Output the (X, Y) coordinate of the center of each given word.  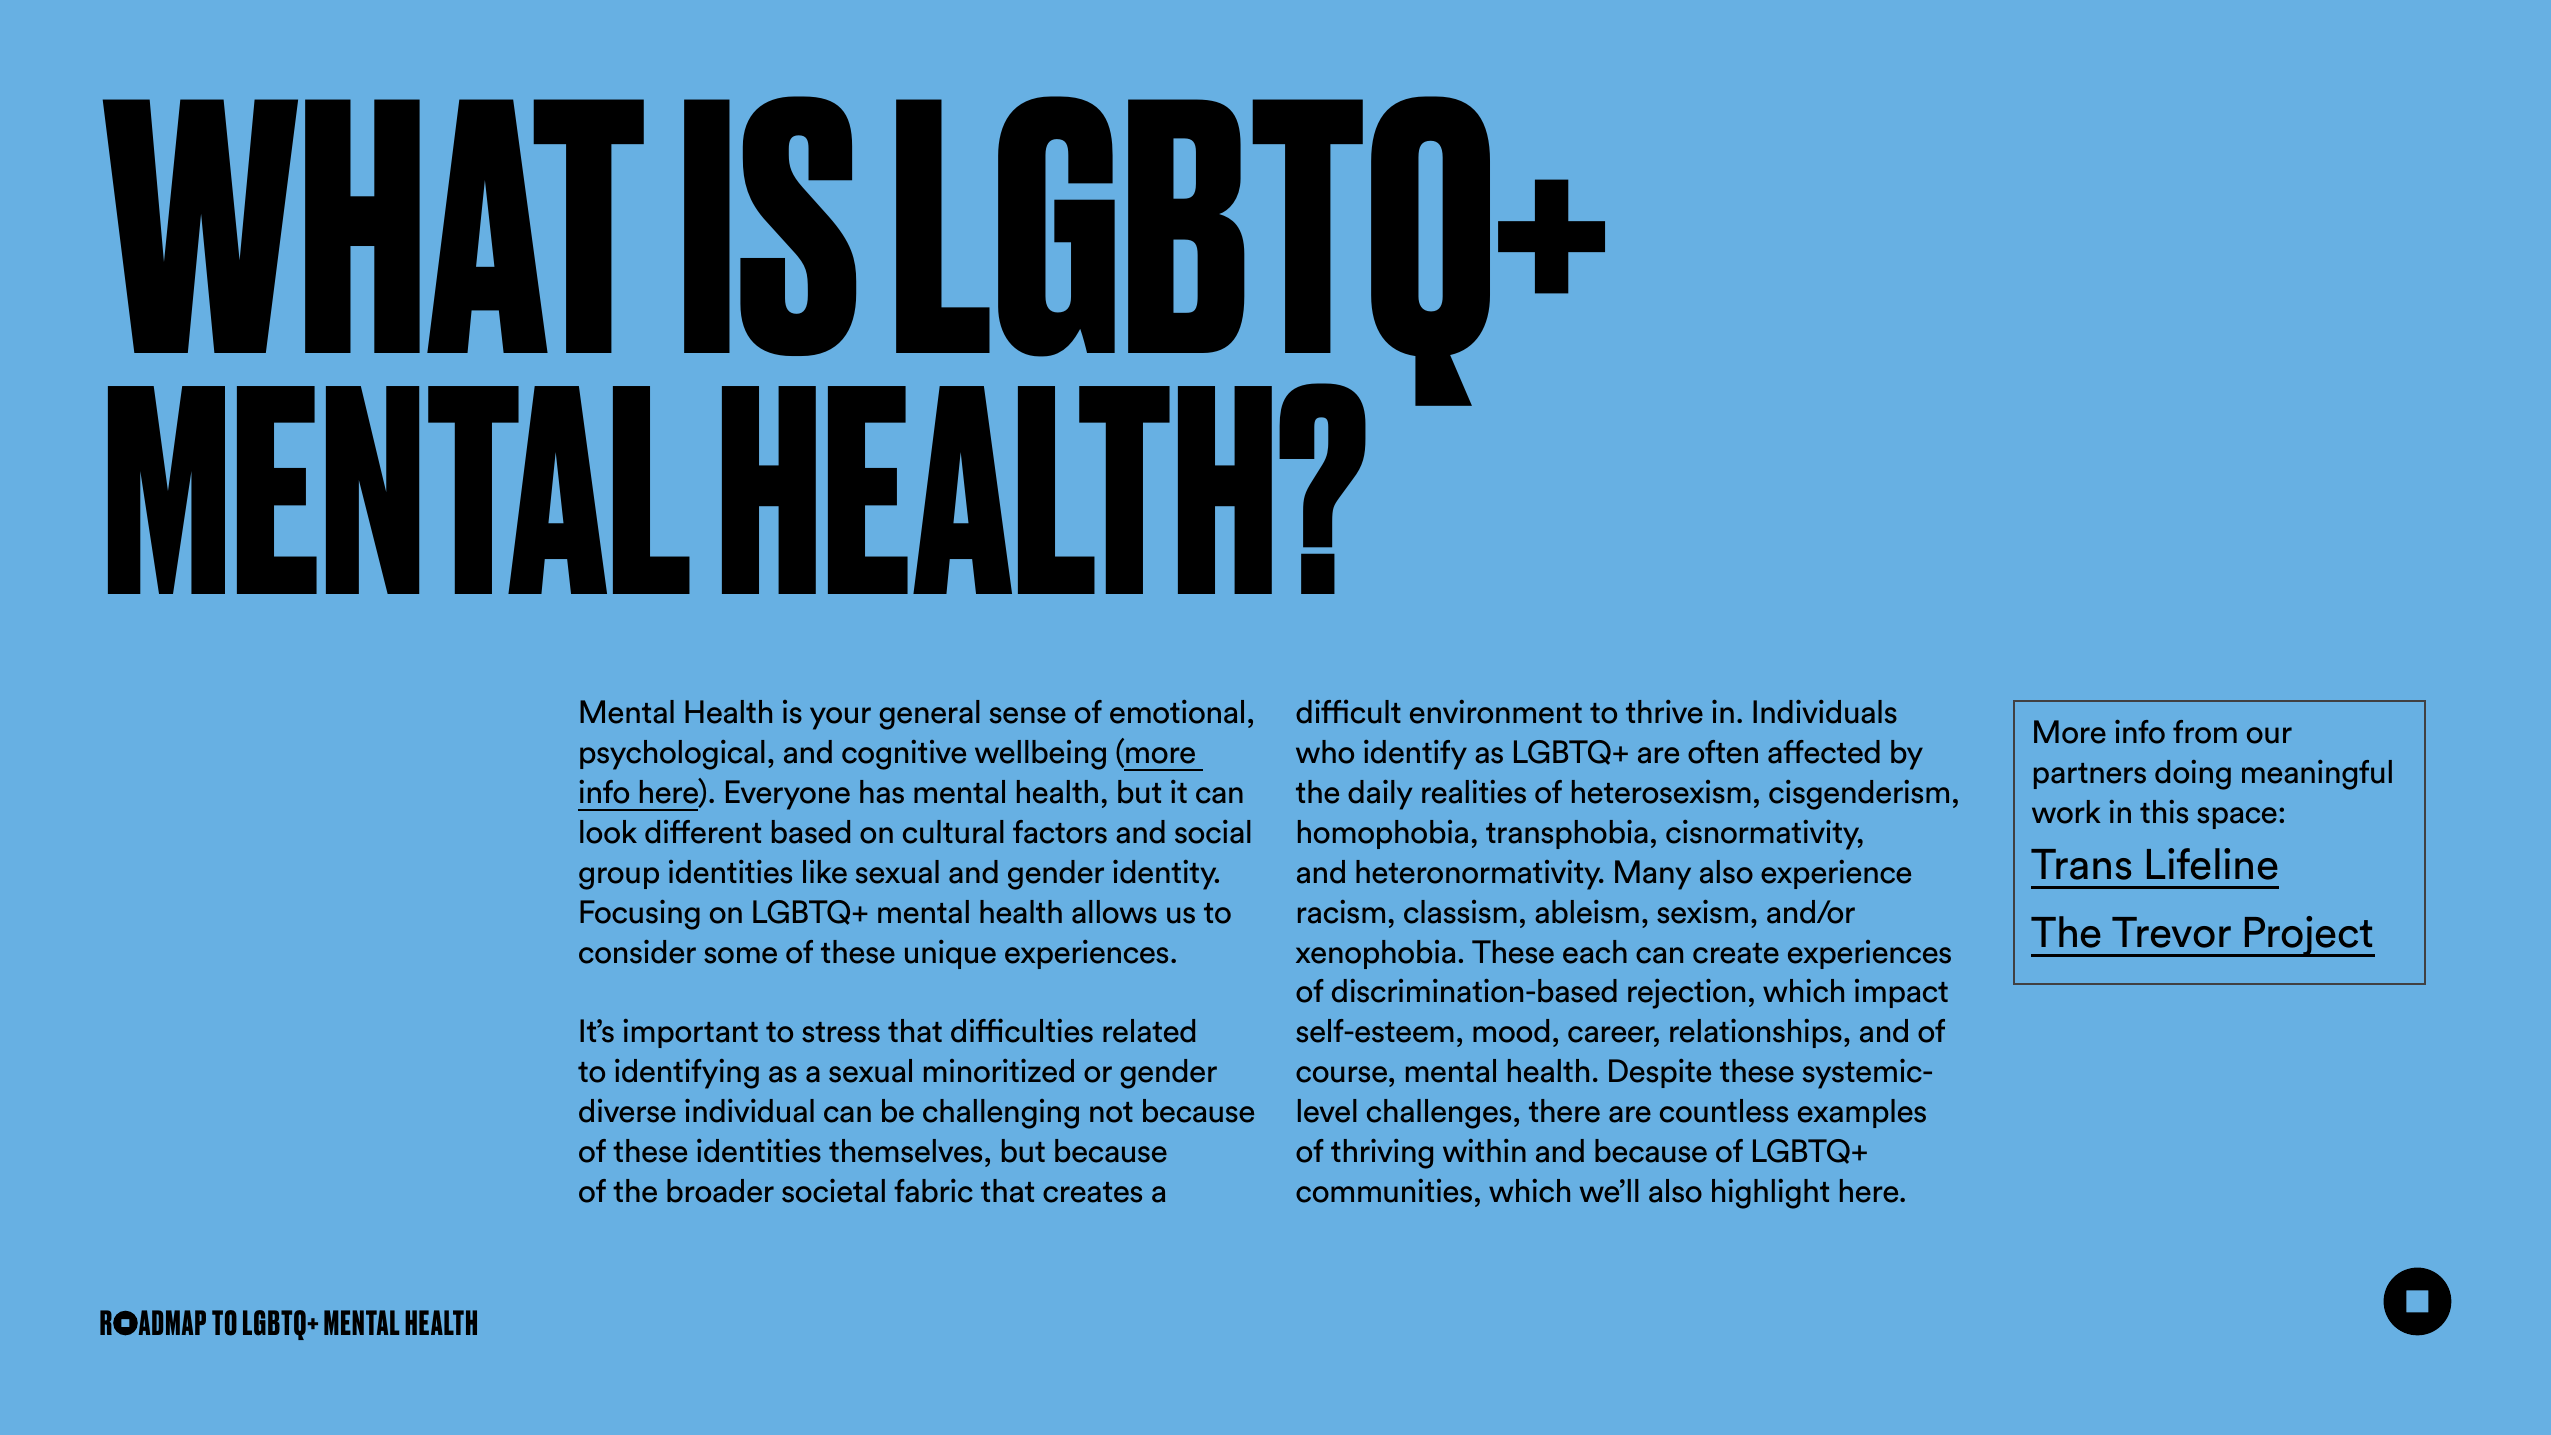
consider (637, 952)
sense (1028, 715)
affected (1824, 752)
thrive (1664, 712)
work (2066, 812)
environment (1496, 712)
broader (720, 1191)
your (840, 718)
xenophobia (1375, 954)
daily (1380, 795)
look (608, 832)
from (2205, 732)
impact (1901, 993)
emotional (1177, 712)
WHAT (373, 226)
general (930, 715)
